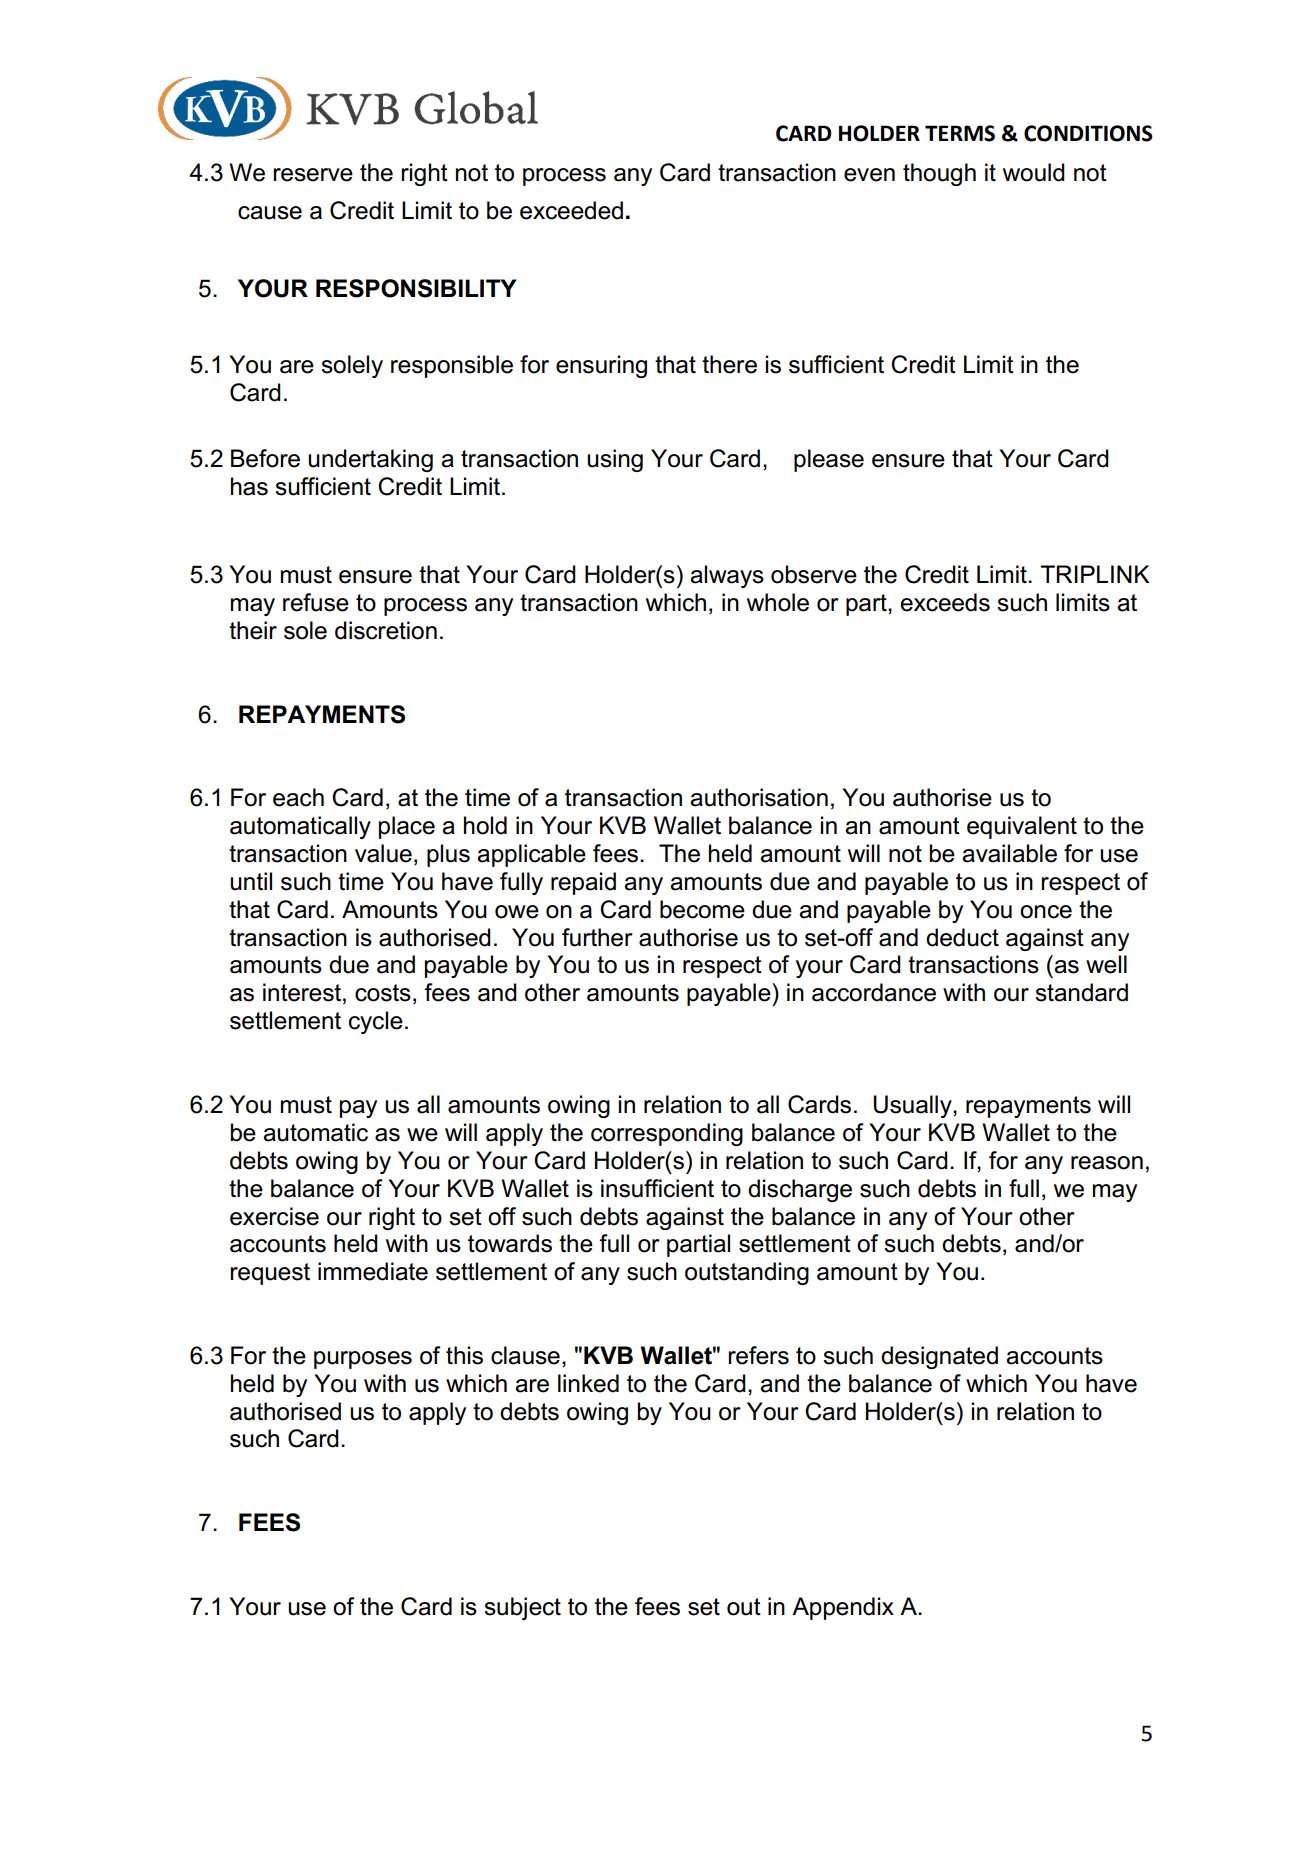 The height and width of the screenshot is (1855, 1311). I want to click on exceeded, so click(571, 210).
